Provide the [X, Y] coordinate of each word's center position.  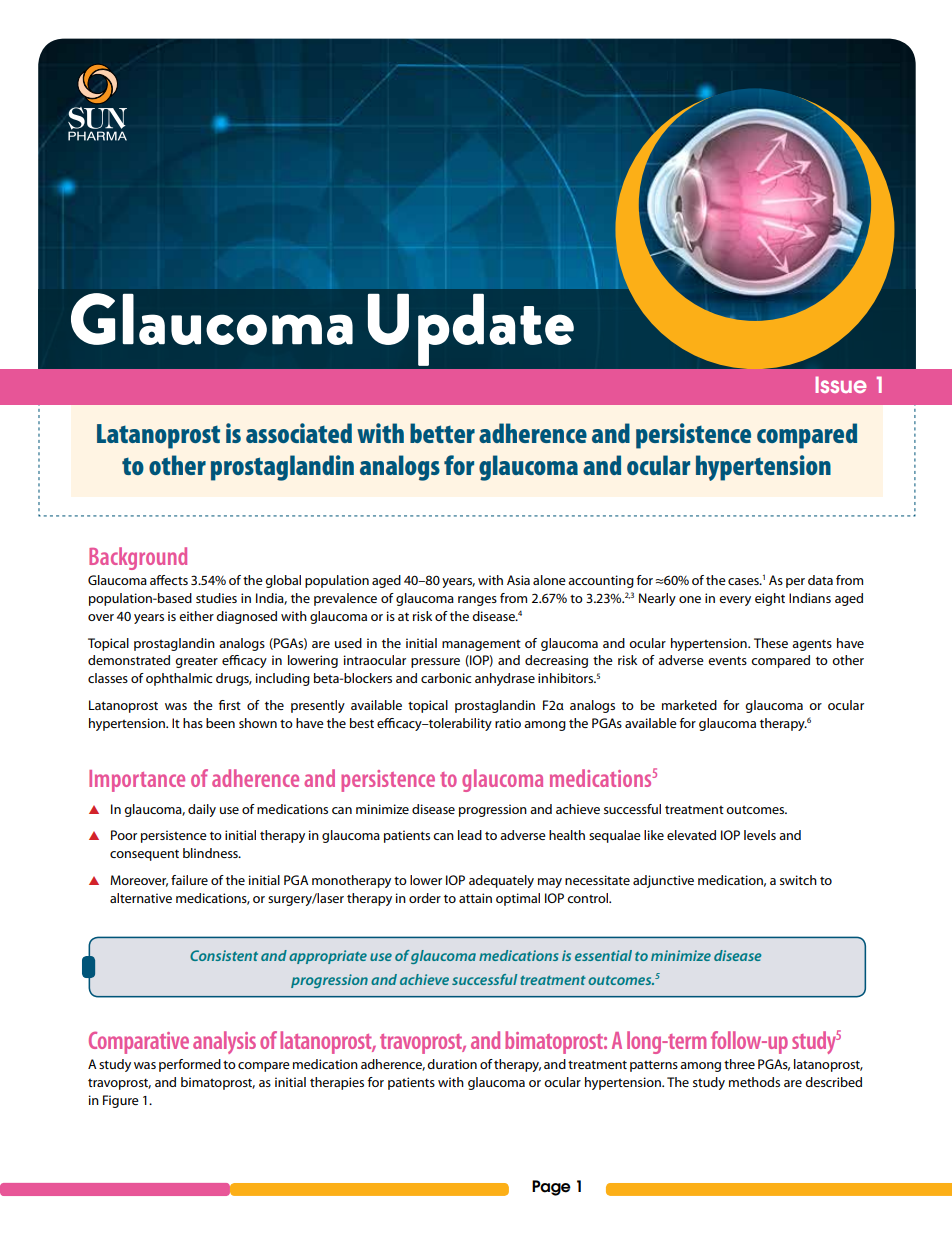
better [442, 433]
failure [189, 880]
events [727, 660]
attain [475, 898]
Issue [841, 384]
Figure [121, 1101]
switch [798, 880]
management [481, 645]
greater [196, 662]
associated [299, 433]
